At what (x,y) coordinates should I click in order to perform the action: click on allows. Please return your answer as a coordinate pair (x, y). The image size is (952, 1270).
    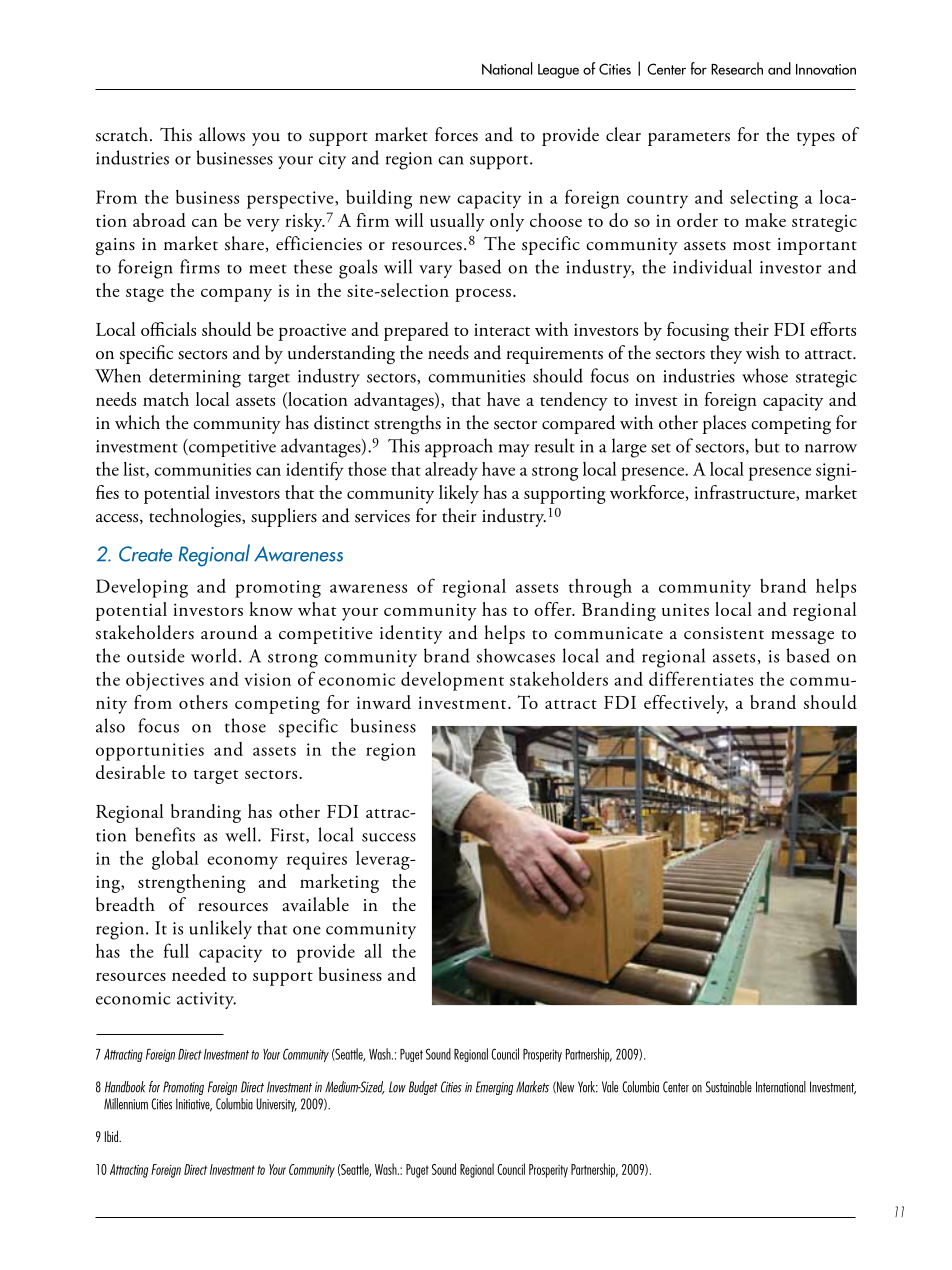
    Looking at the image, I should click on (222, 134).
